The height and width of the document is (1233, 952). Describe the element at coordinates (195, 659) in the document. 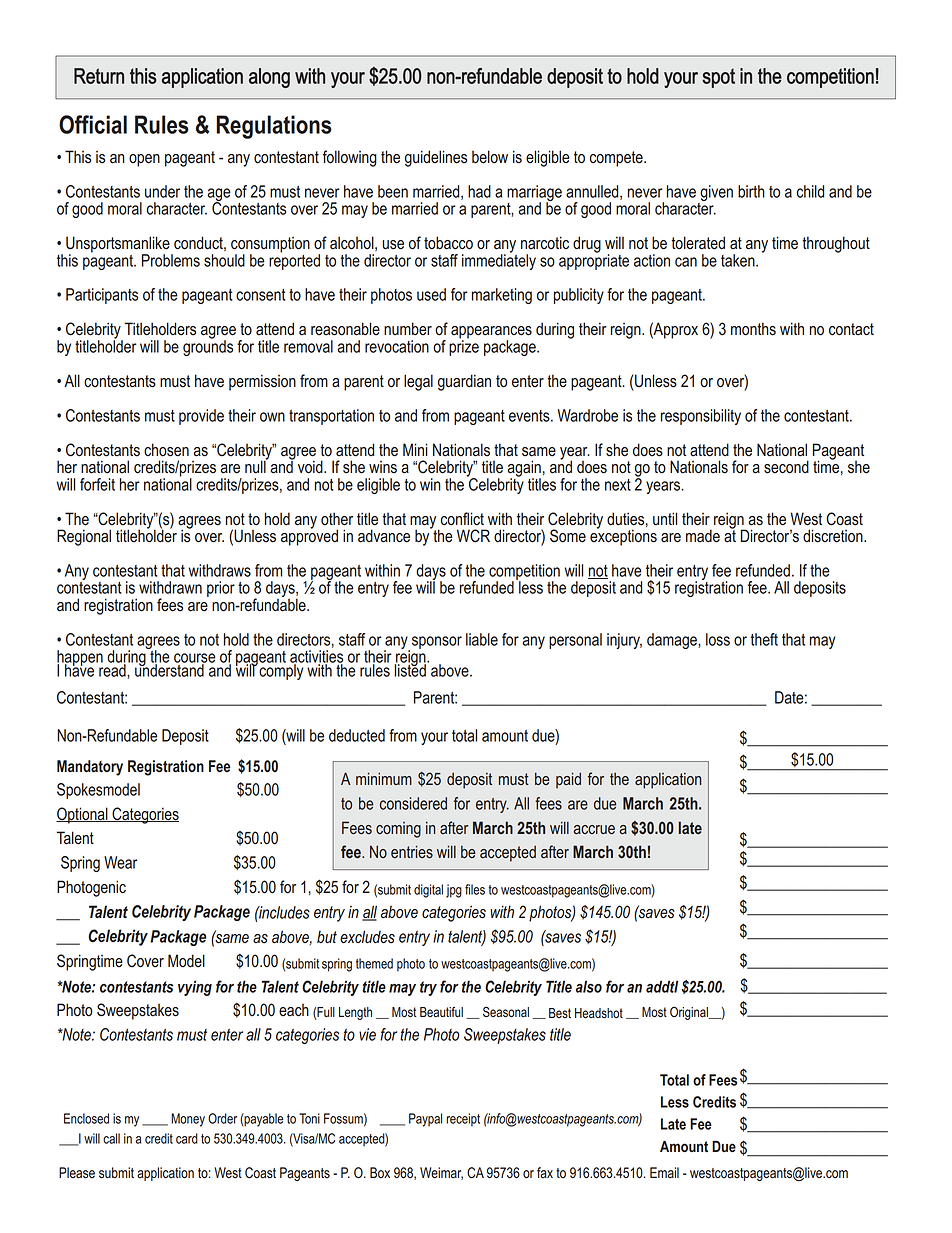

I see `course` at that location.
